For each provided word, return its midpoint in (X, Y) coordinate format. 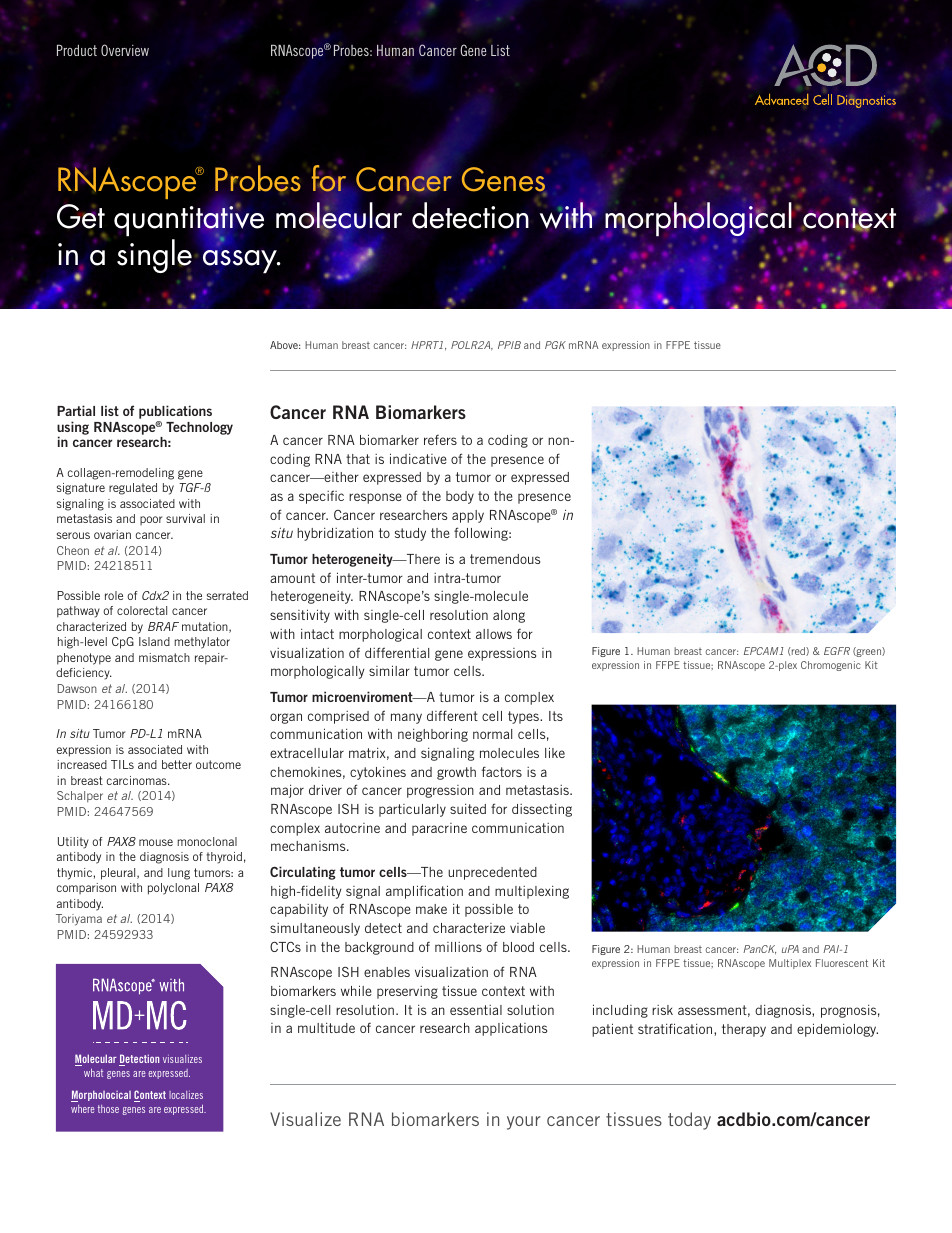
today (689, 1121)
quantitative (189, 221)
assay (241, 260)
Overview (125, 50)
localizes (186, 1095)
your (524, 1123)
